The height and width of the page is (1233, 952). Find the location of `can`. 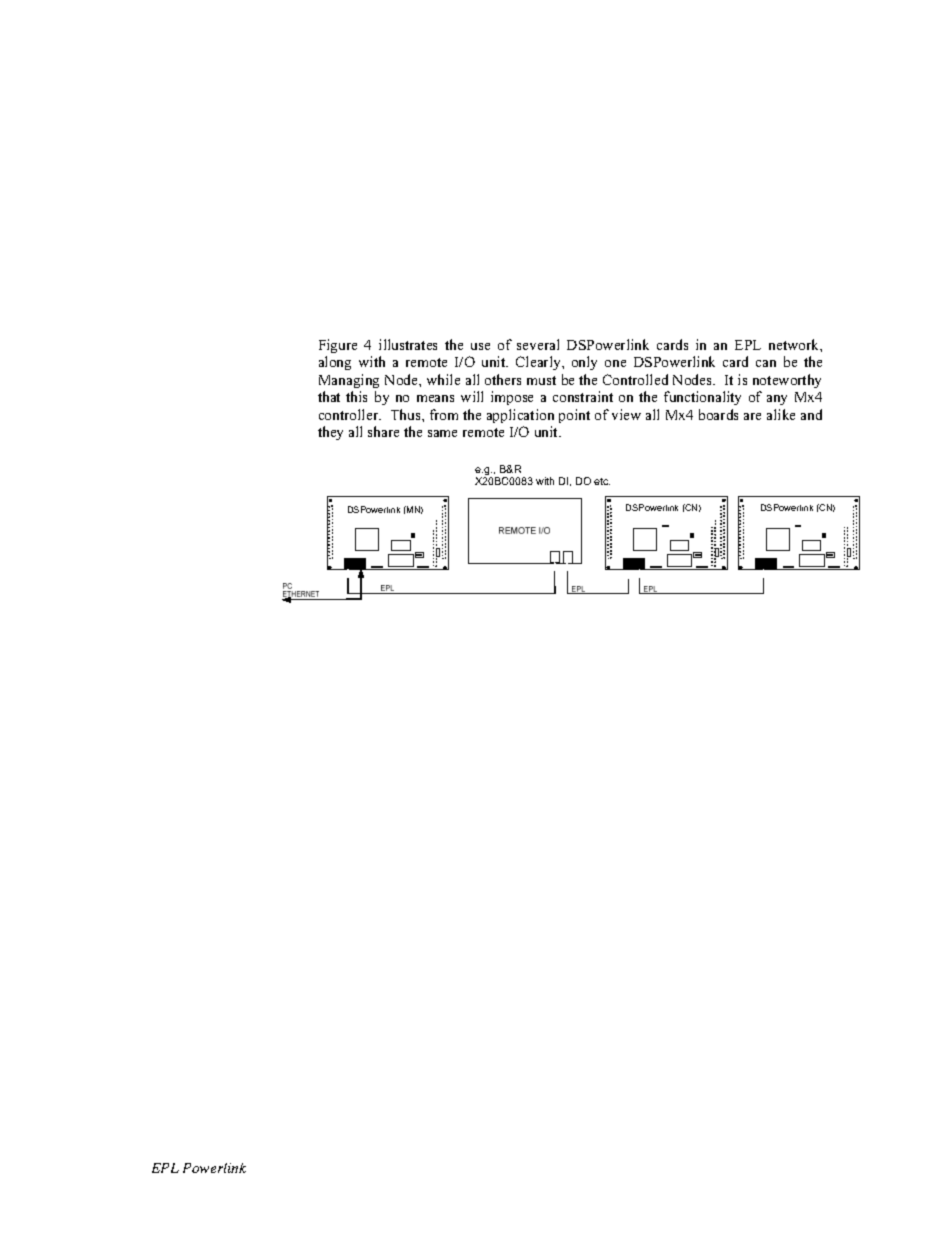

can is located at coordinates (766, 363).
